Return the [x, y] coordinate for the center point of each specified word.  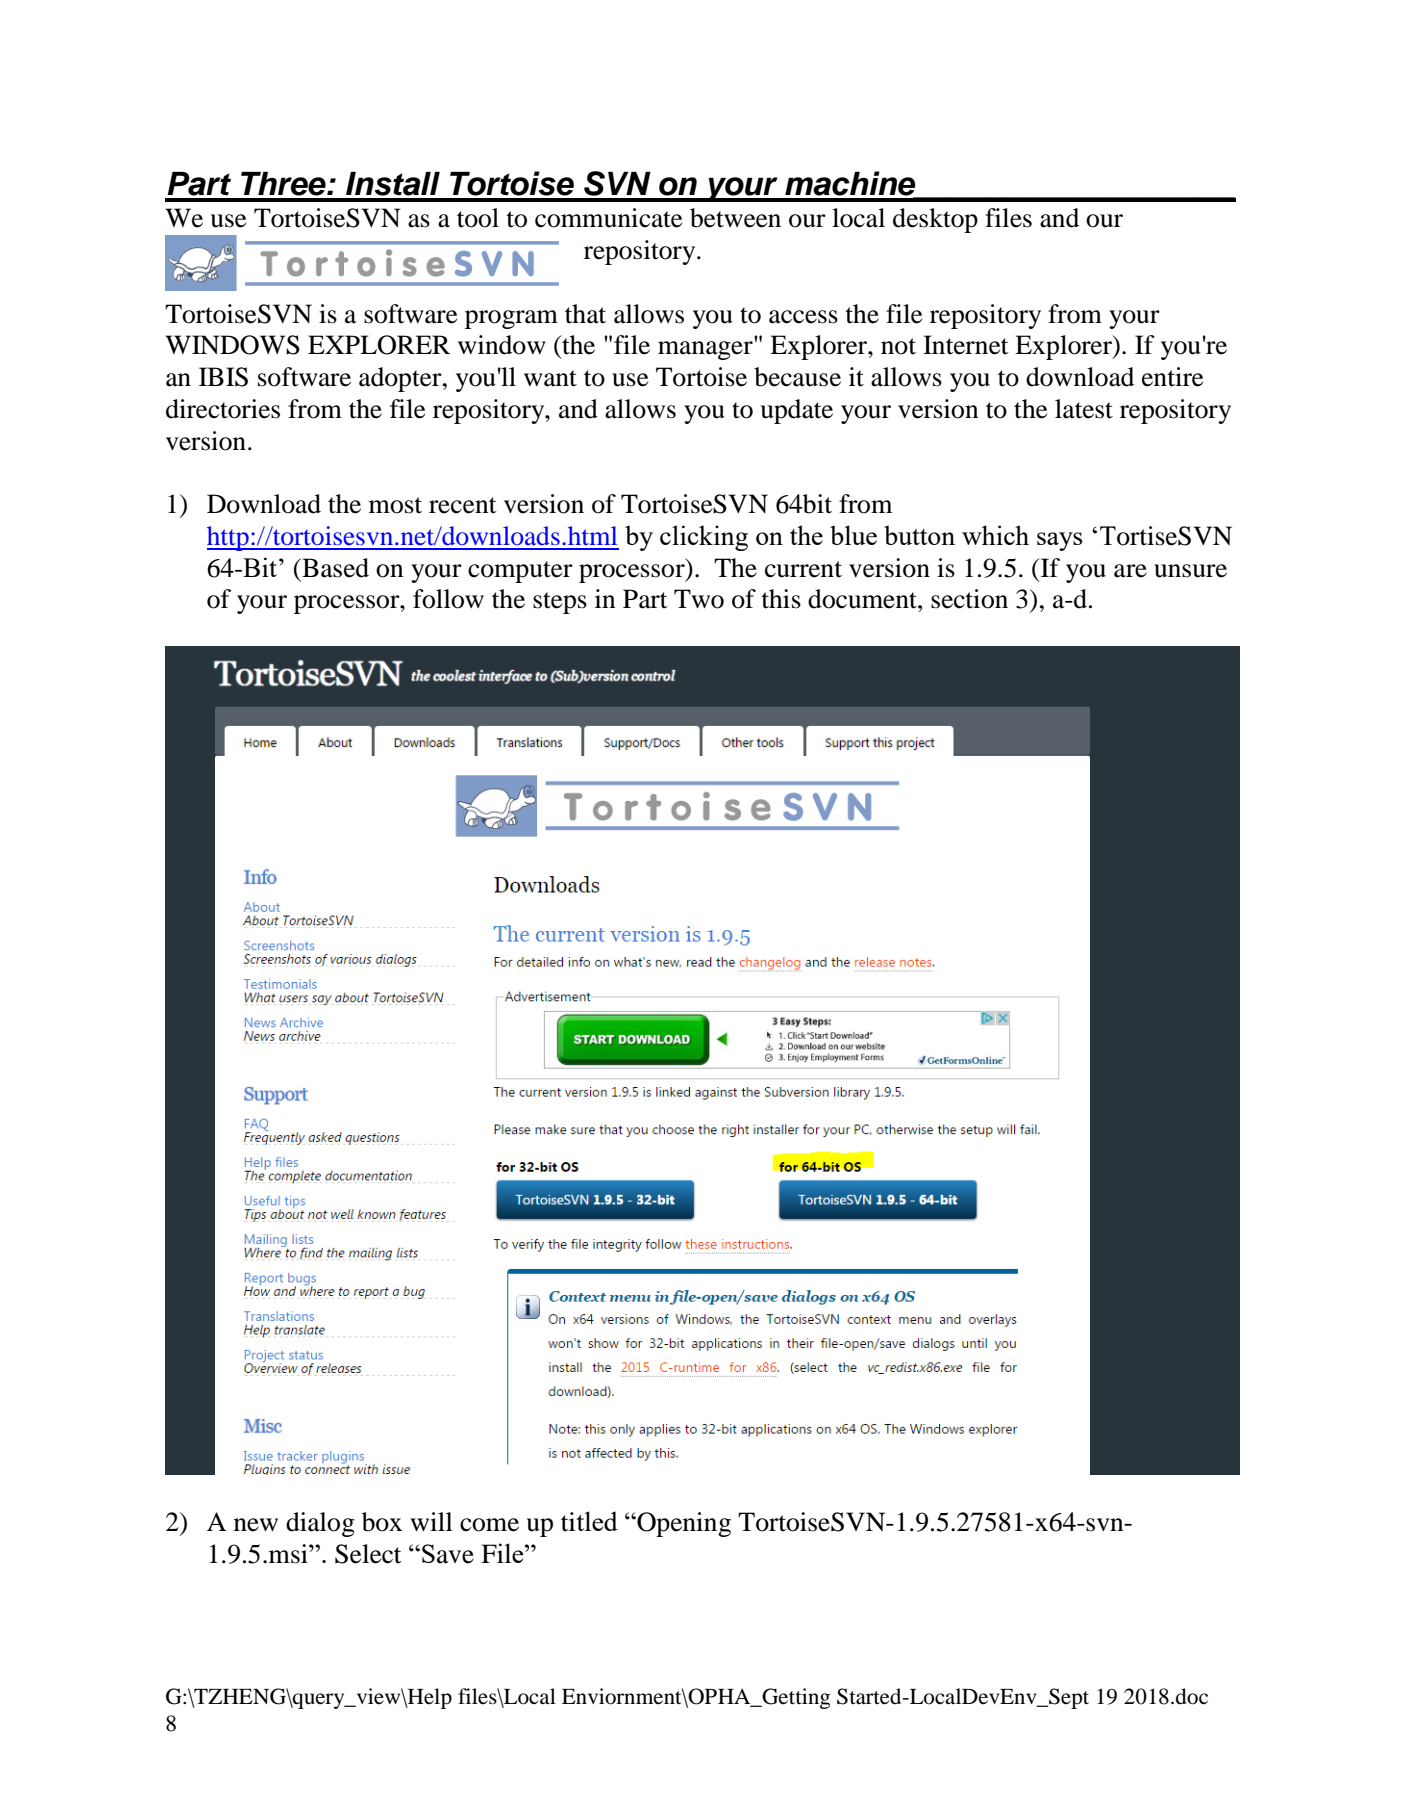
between [735, 218]
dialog [320, 1524]
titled [589, 1521]
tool [478, 218]
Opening [683, 1524]
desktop [935, 220]
